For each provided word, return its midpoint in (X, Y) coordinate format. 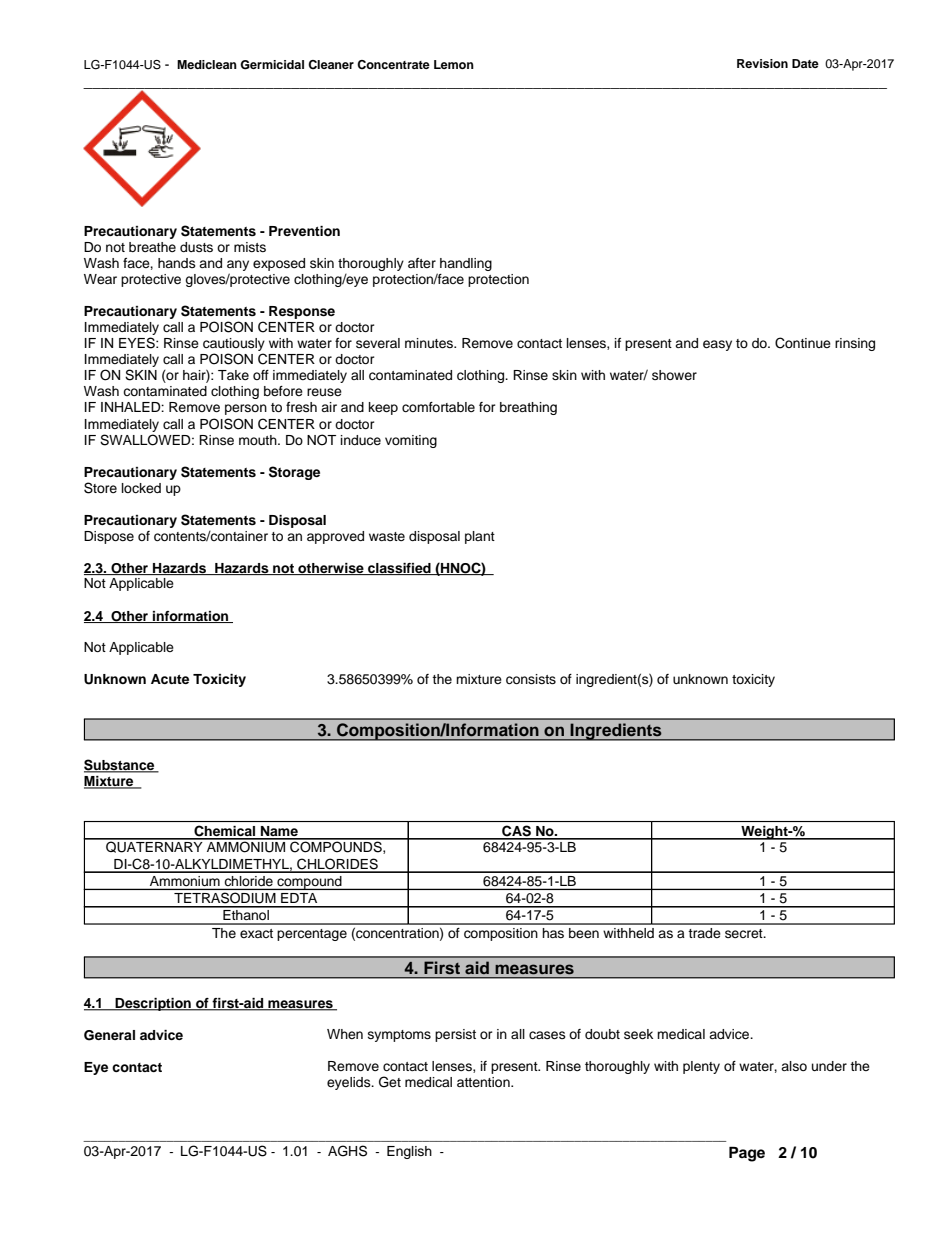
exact (256, 933)
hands (177, 263)
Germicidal (272, 65)
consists (531, 679)
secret (745, 933)
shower (674, 375)
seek (638, 1034)
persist (455, 1035)
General (109, 1035)
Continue (803, 343)
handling (466, 264)
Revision (762, 63)
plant (480, 537)
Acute (170, 679)
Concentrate (393, 65)
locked (141, 488)
